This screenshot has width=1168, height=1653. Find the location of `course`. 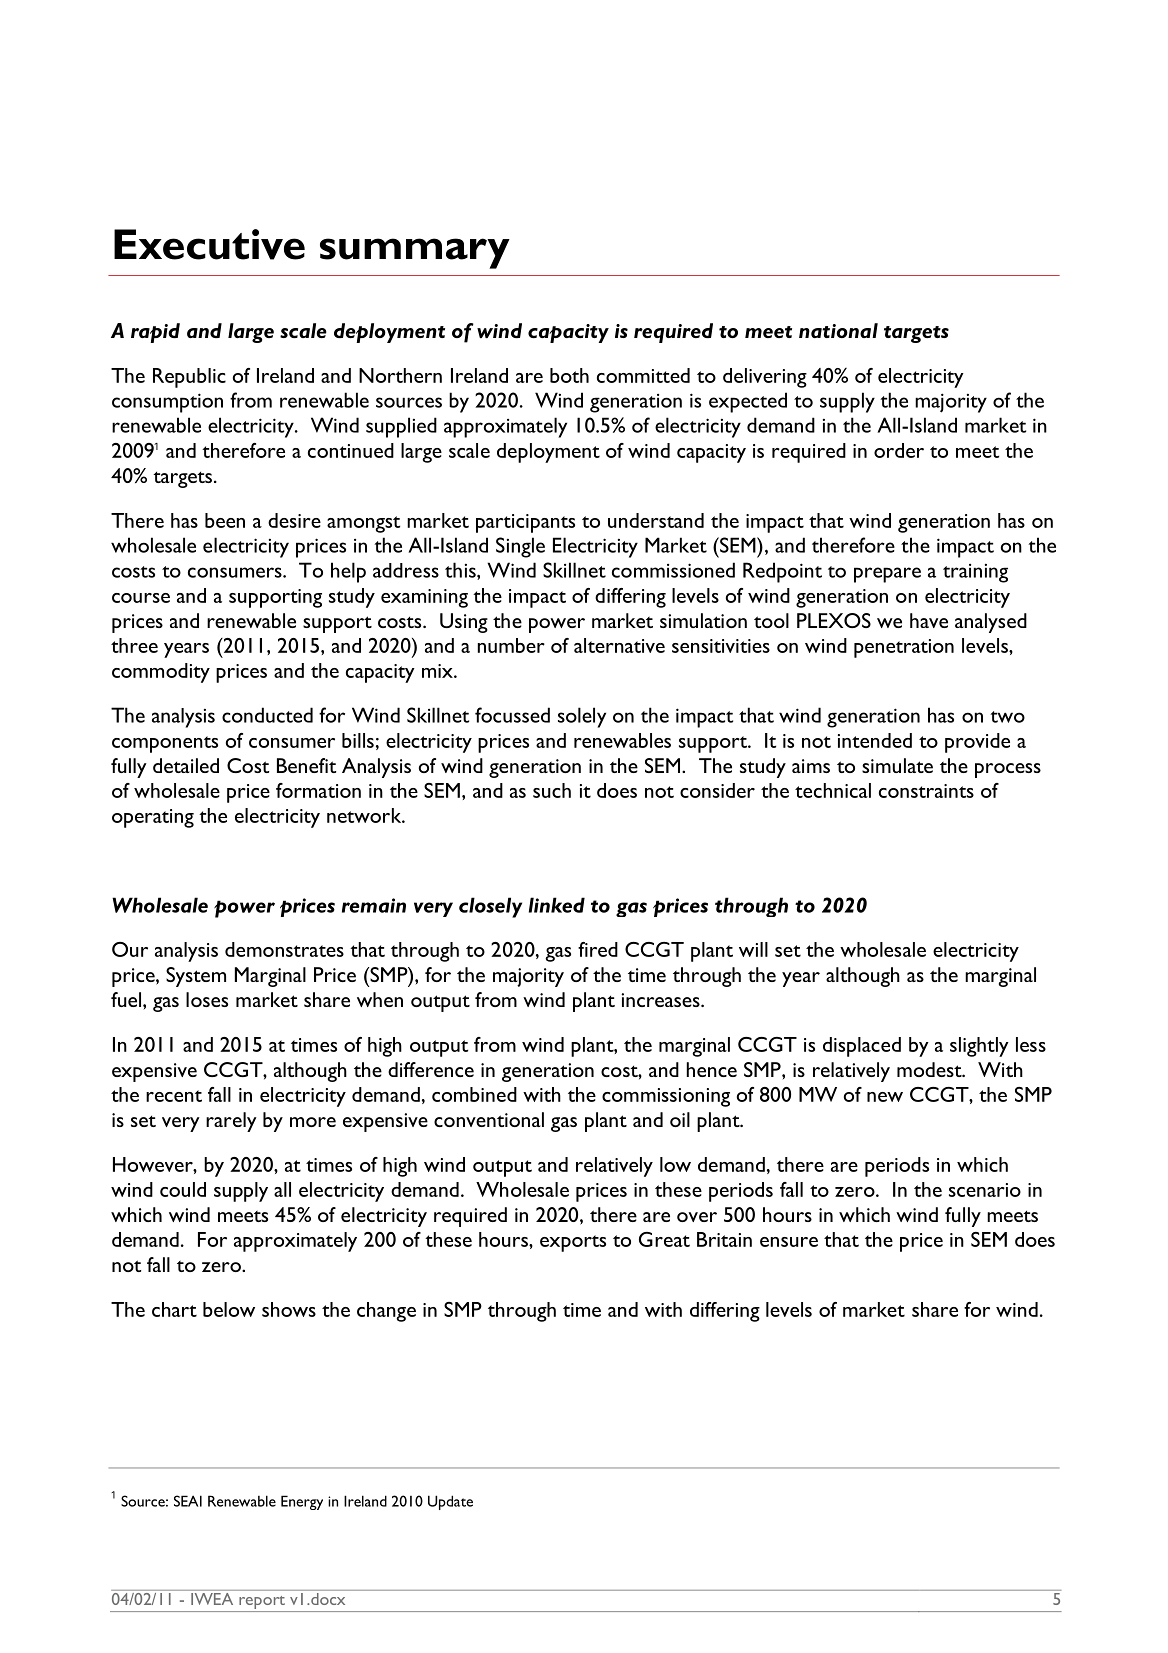

course is located at coordinates (141, 598).
